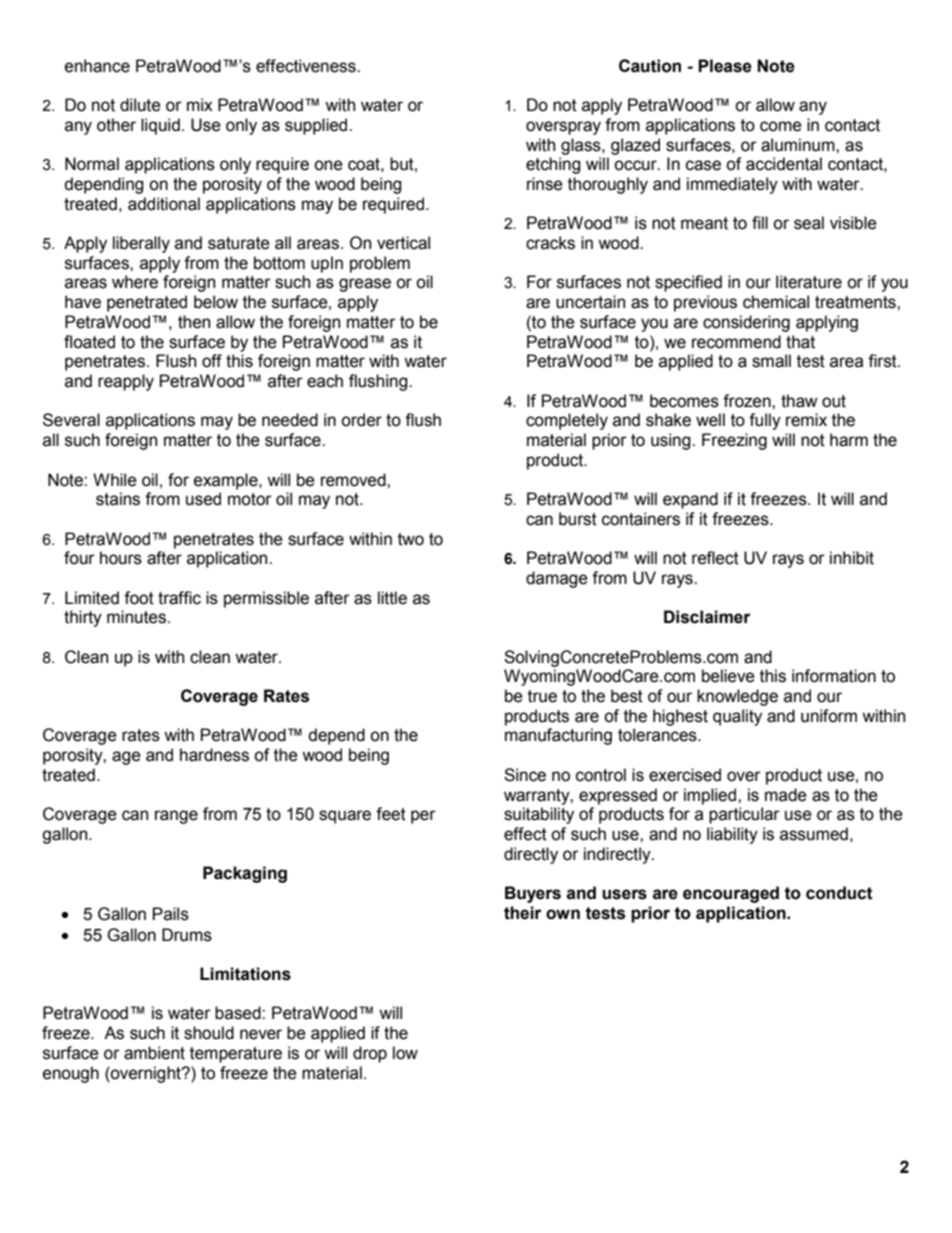 The image size is (952, 1233). What do you see at coordinates (370, 1054) in the page?
I see `drop` at bounding box center [370, 1054].
